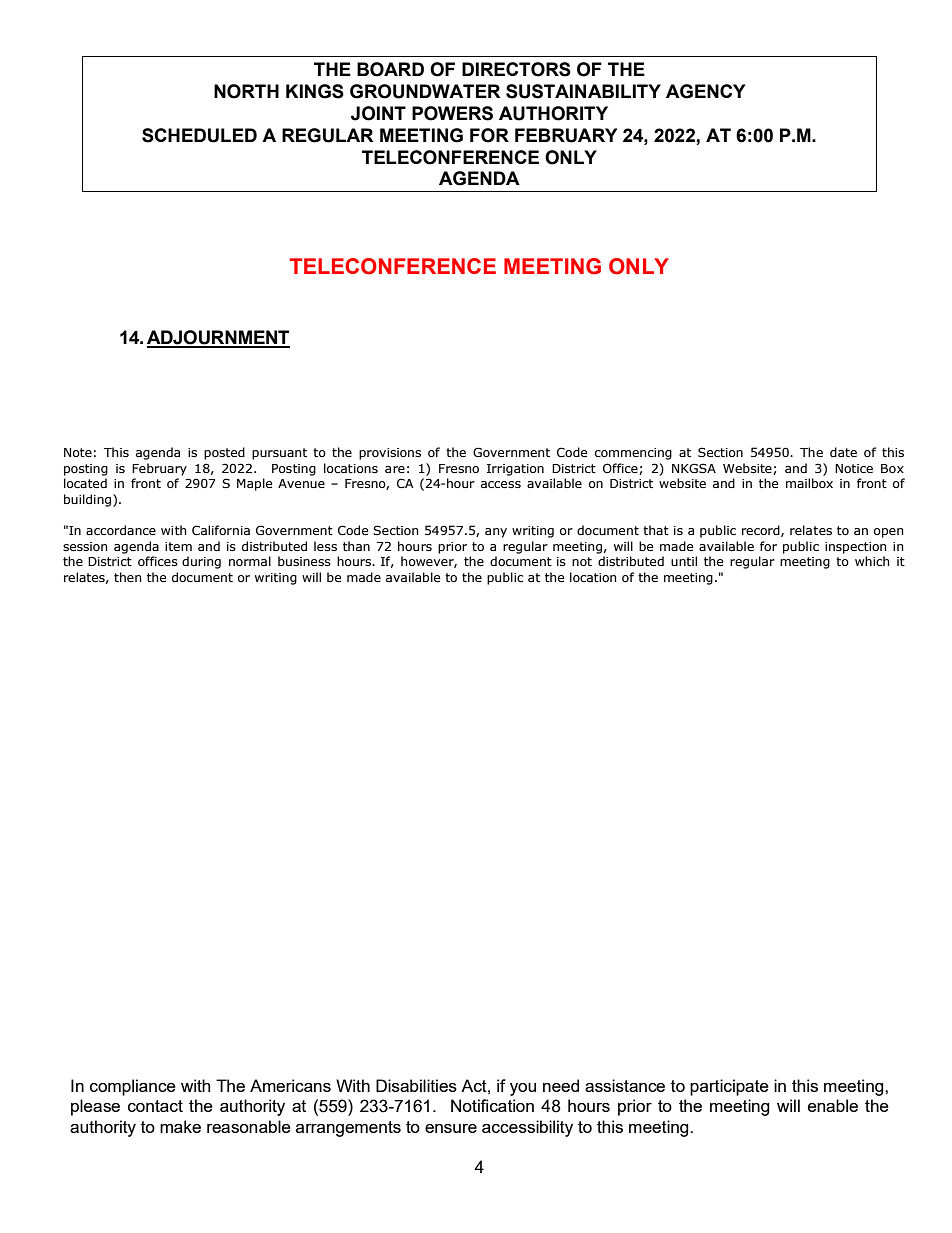  I want to click on compliance, so click(133, 1087).
